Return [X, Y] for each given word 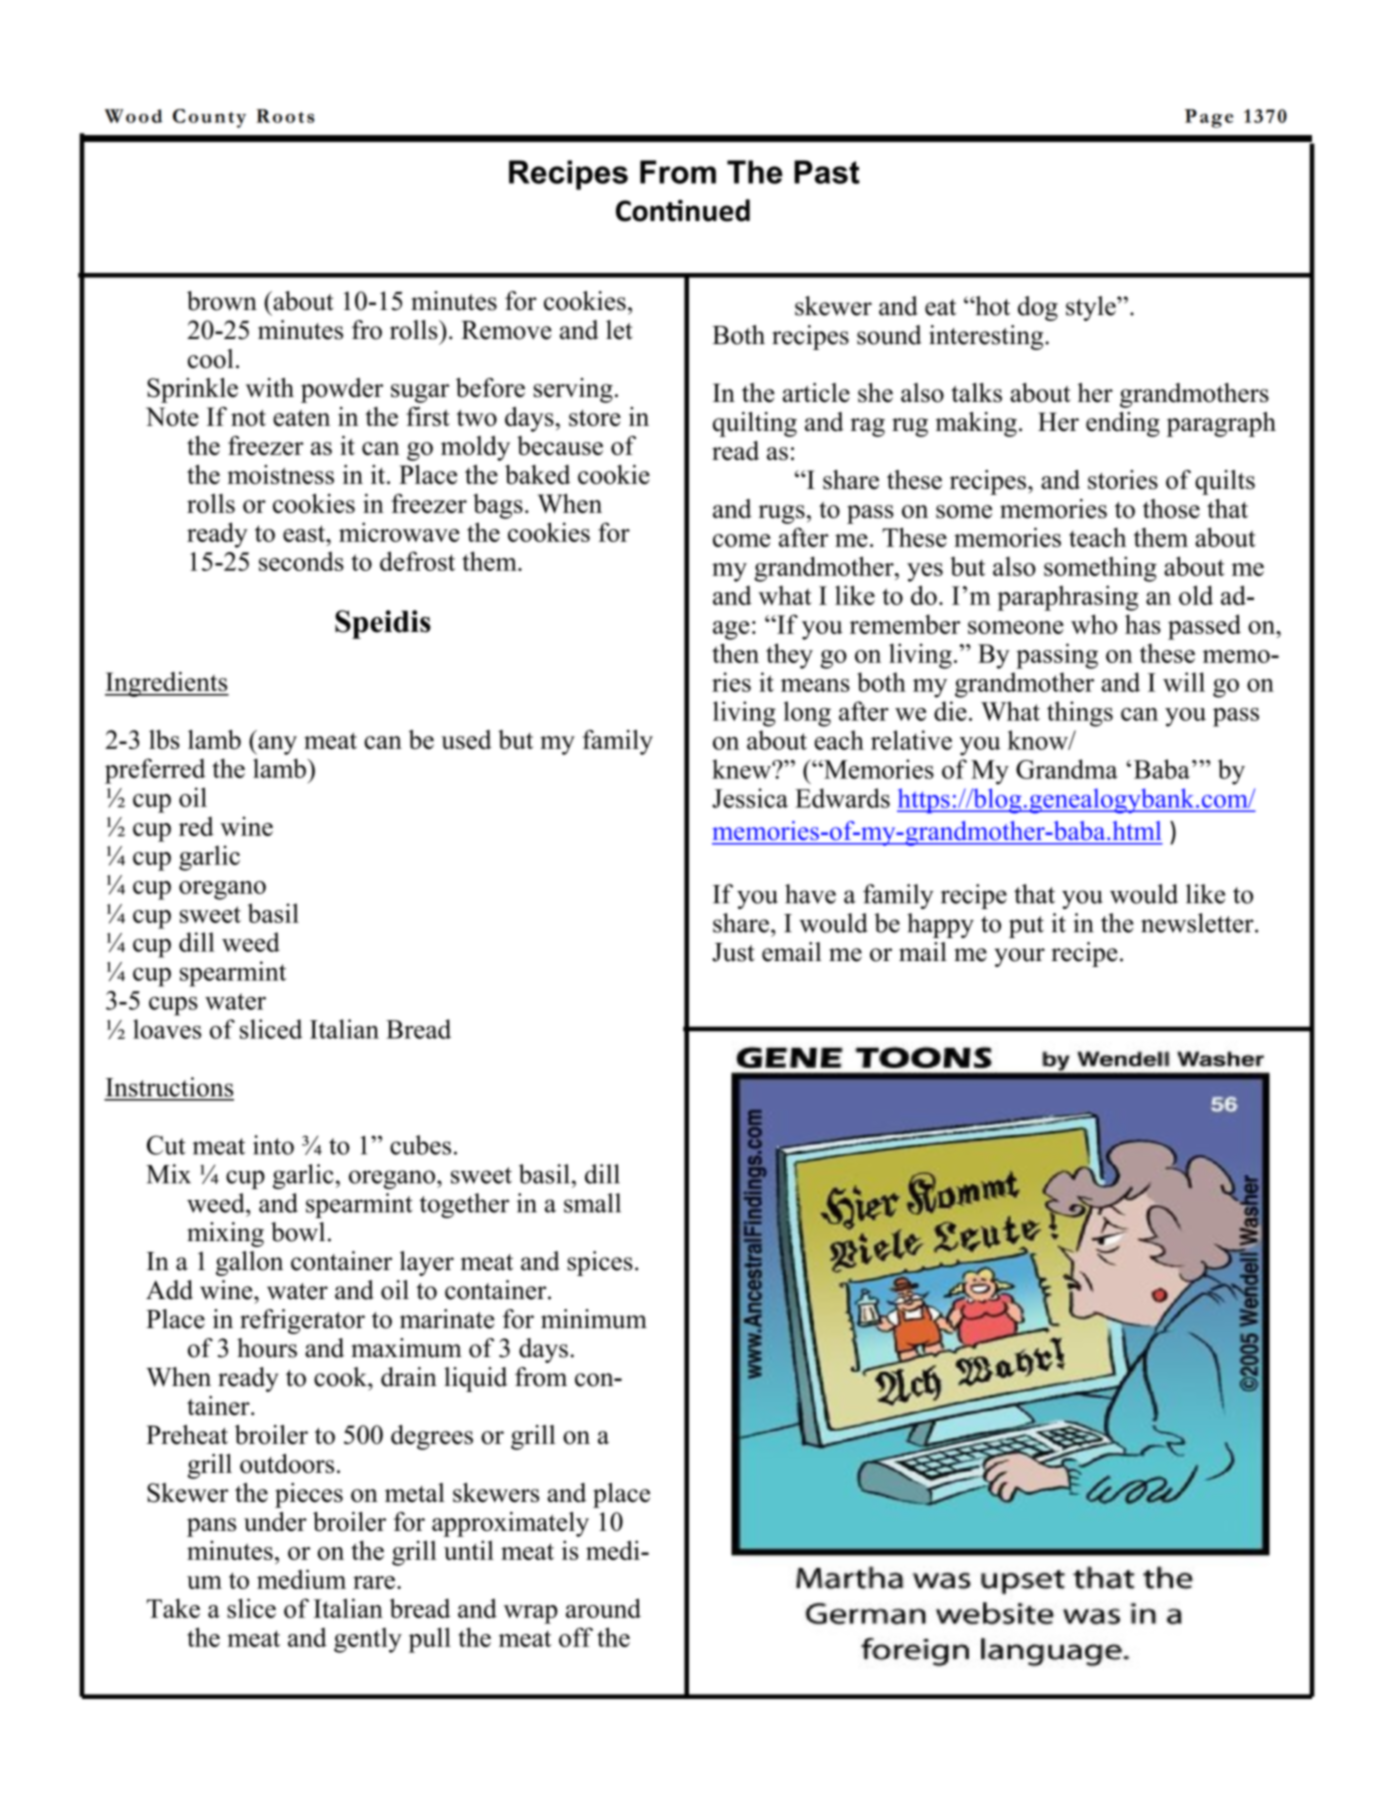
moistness [280, 474]
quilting [755, 424]
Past [827, 172]
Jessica [750, 798]
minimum [594, 1319]
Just [733, 952]
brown [222, 301]
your [1019, 957]
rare [374, 1582]
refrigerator [302, 1321]
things [1080, 714]
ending [1123, 424]
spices [600, 1263]
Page [1209, 118]
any [276, 745]
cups [173, 1006]
